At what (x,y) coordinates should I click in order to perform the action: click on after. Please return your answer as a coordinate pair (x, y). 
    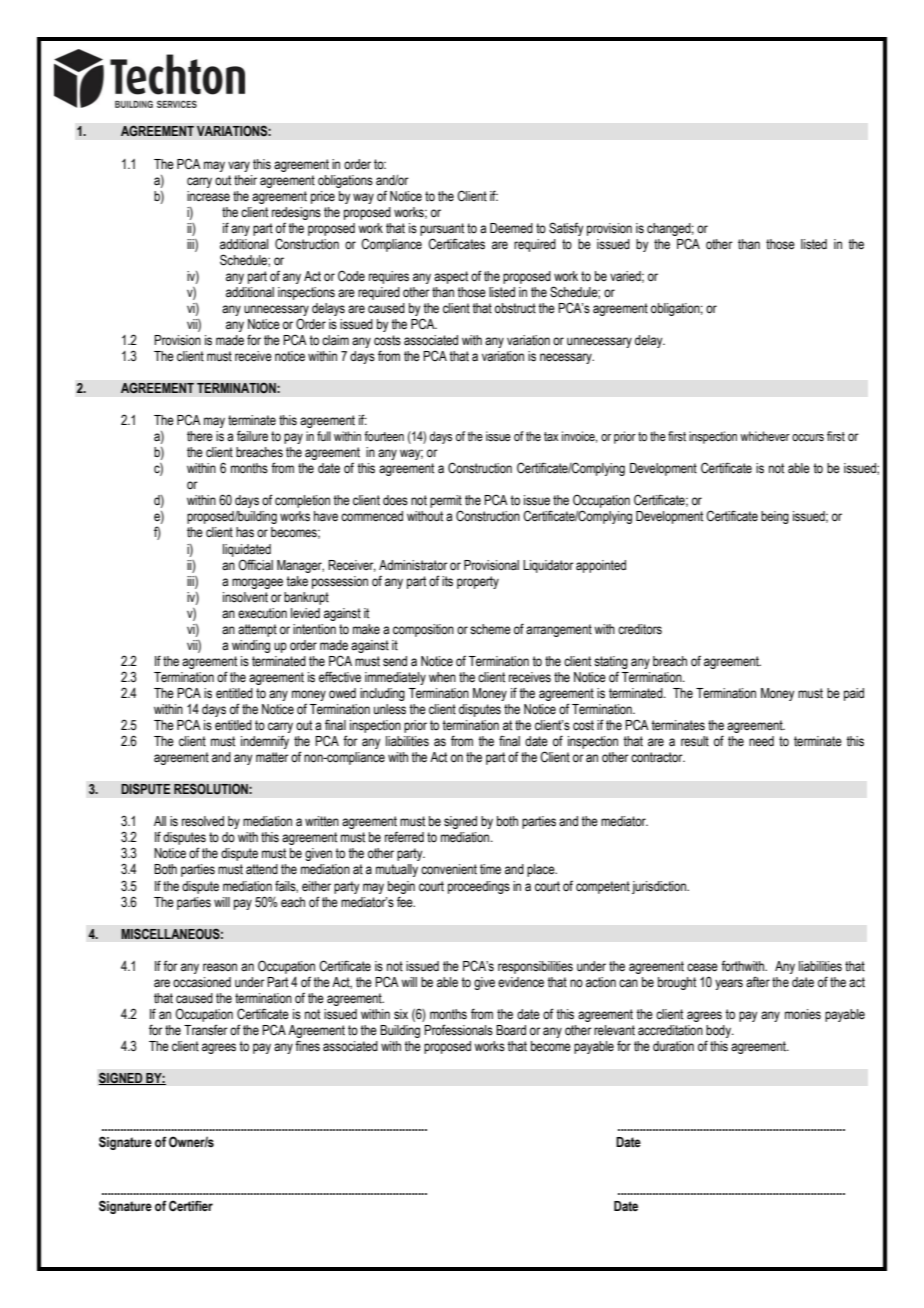
    Looking at the image, I should click on (758, 982).
